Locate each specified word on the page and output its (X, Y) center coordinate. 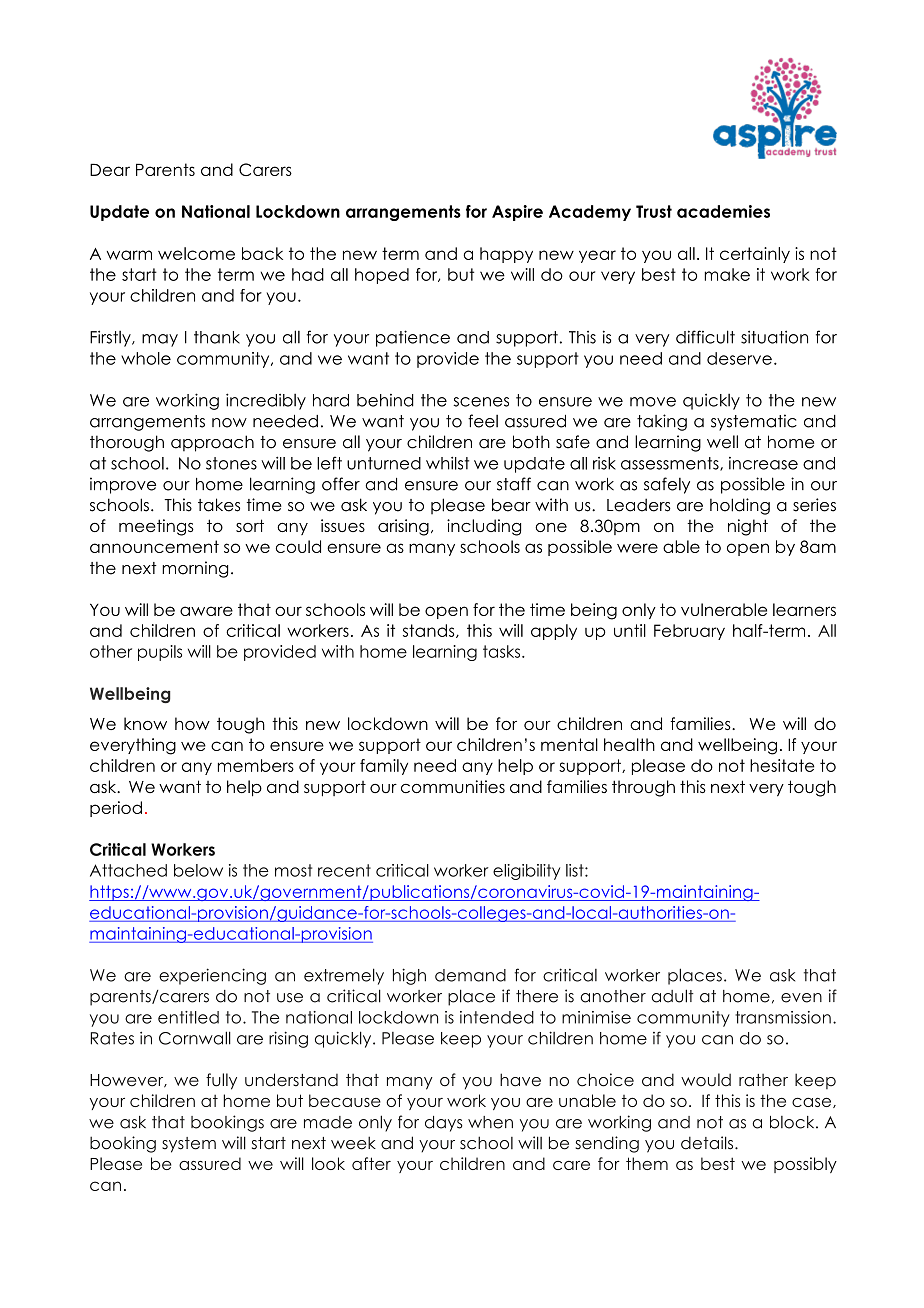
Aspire (517, 213)
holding (740, 506)
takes (219, 505)
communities (453, 786)
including (484, 527)
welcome (196, 253)
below (198, 870)
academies (723, 211)
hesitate (782, 765)
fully (221, 1081)
